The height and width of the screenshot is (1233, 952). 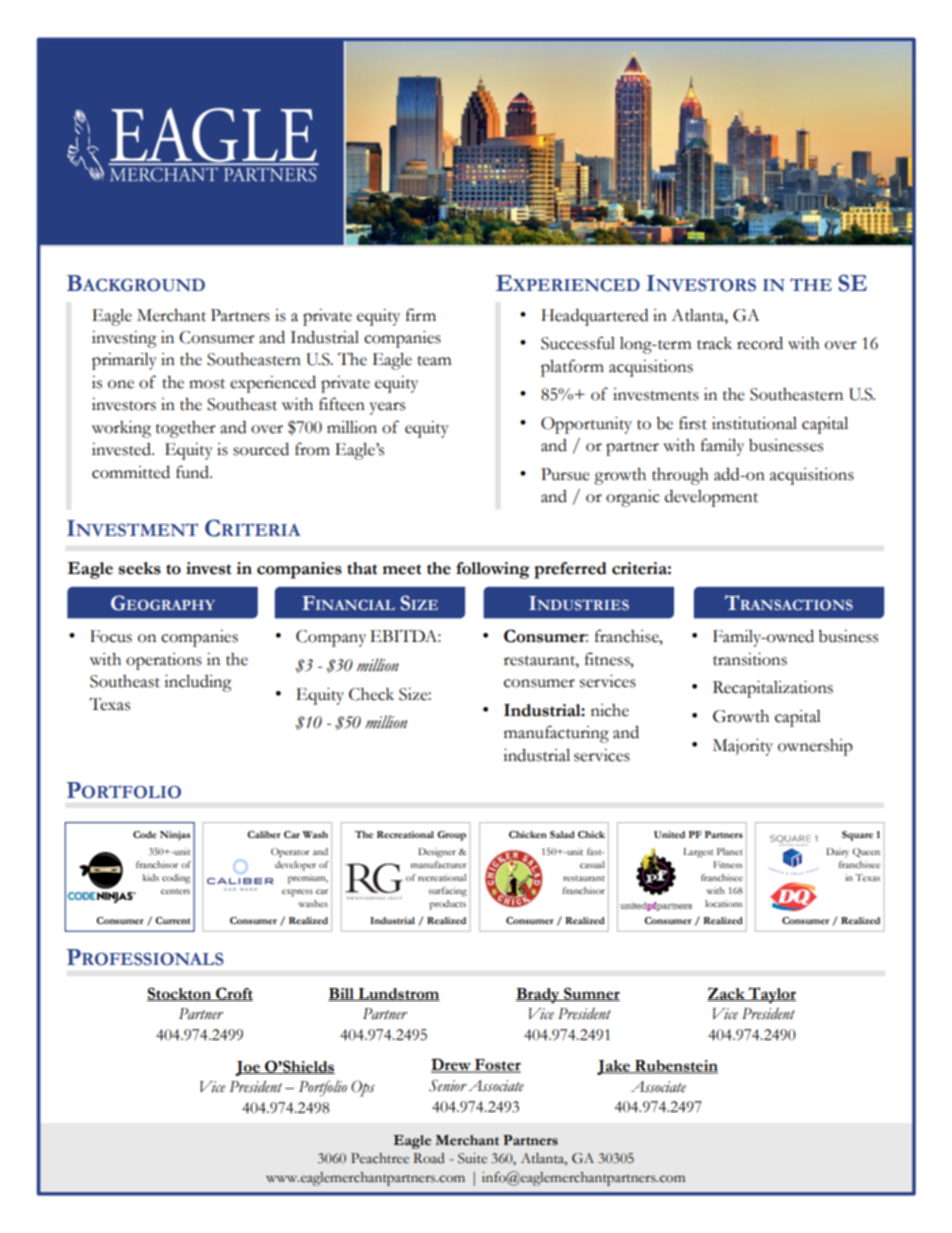 What do you see at coordinates (207, 384) in the screenshot?
I see `most` at bounding box center [207, 384].
